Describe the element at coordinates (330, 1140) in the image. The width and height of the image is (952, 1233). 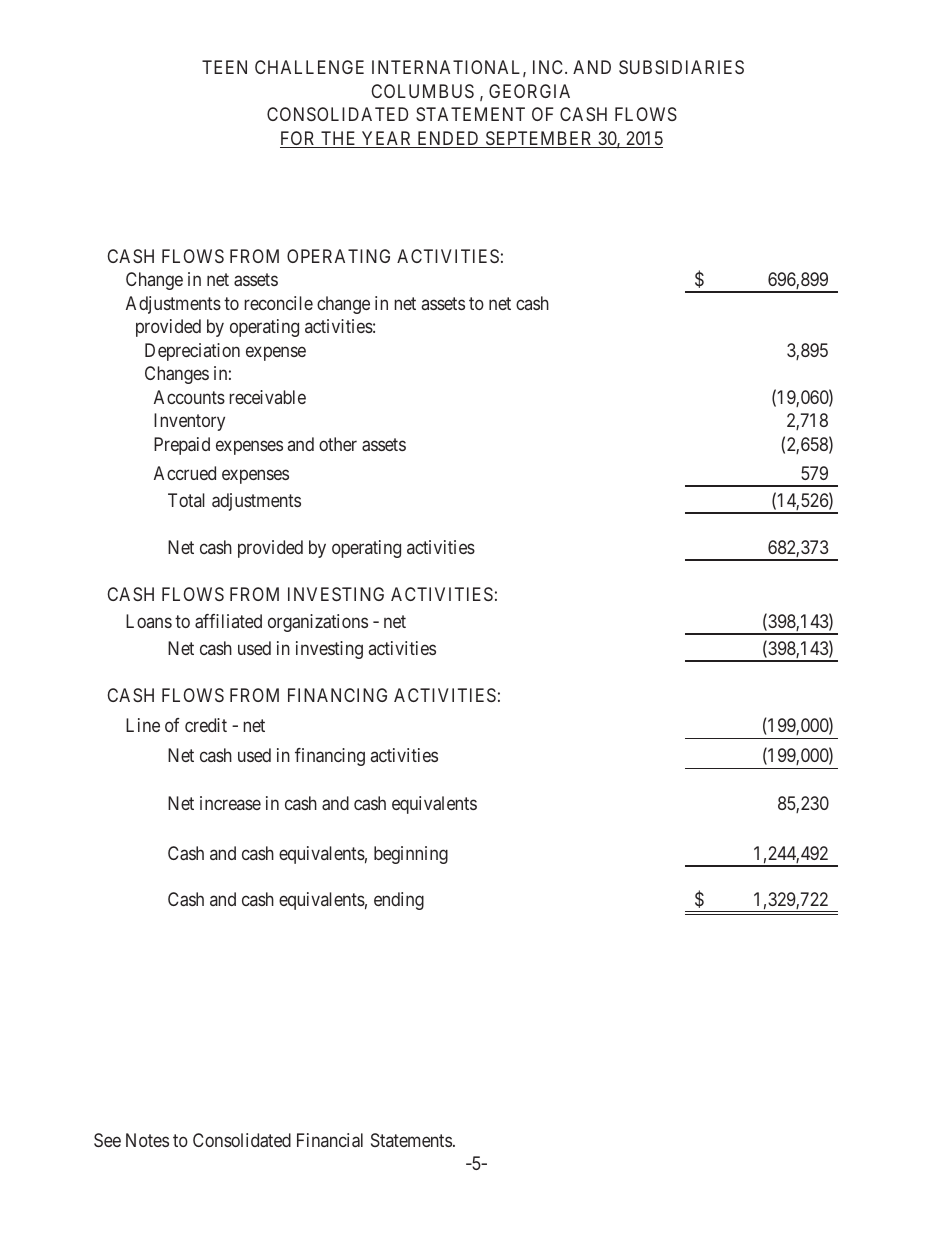
I see `Financial` at that location.
